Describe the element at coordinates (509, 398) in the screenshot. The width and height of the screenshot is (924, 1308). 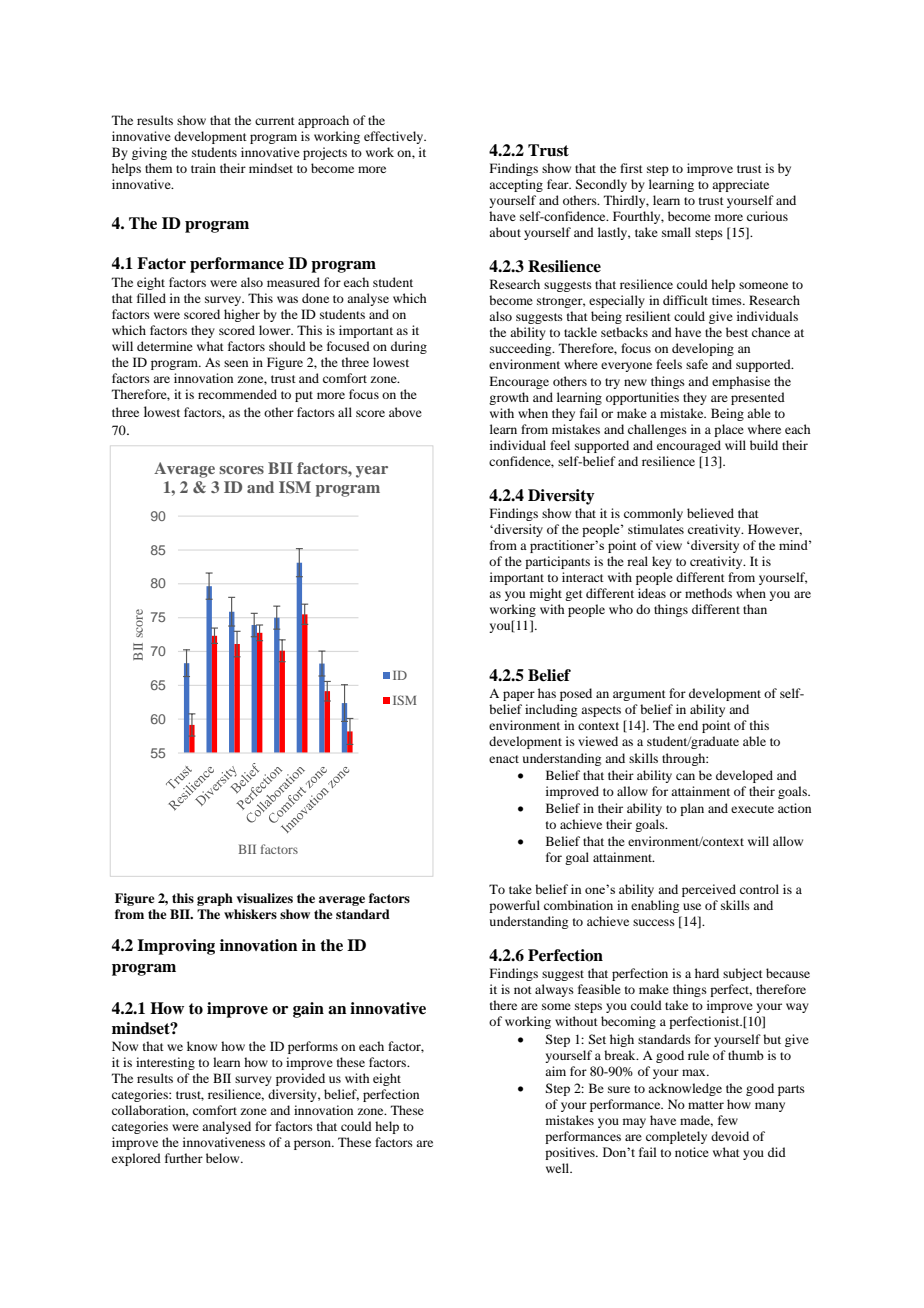
I see `growth` at that location.
